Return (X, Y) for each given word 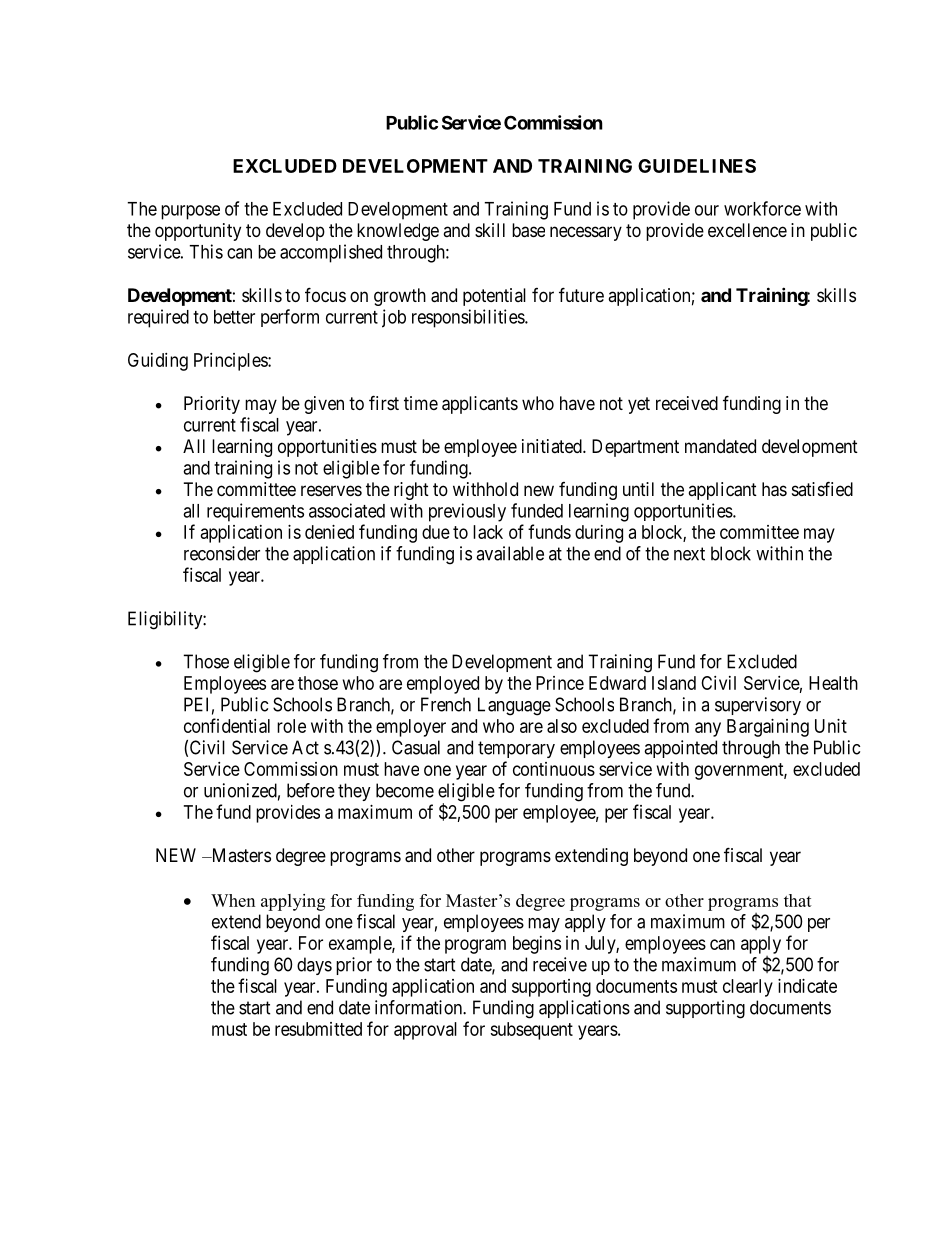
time (421, 403)
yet (639, 405)
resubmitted (318, 1029)
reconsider (222, 553)
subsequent (531, 1031)
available (510, 553)
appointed (680, 749)
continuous (554, 769)
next (689, 554)
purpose (190, 212)
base (528, 230)
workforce (762, 208)
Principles (231, 362)
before (311, 790)
